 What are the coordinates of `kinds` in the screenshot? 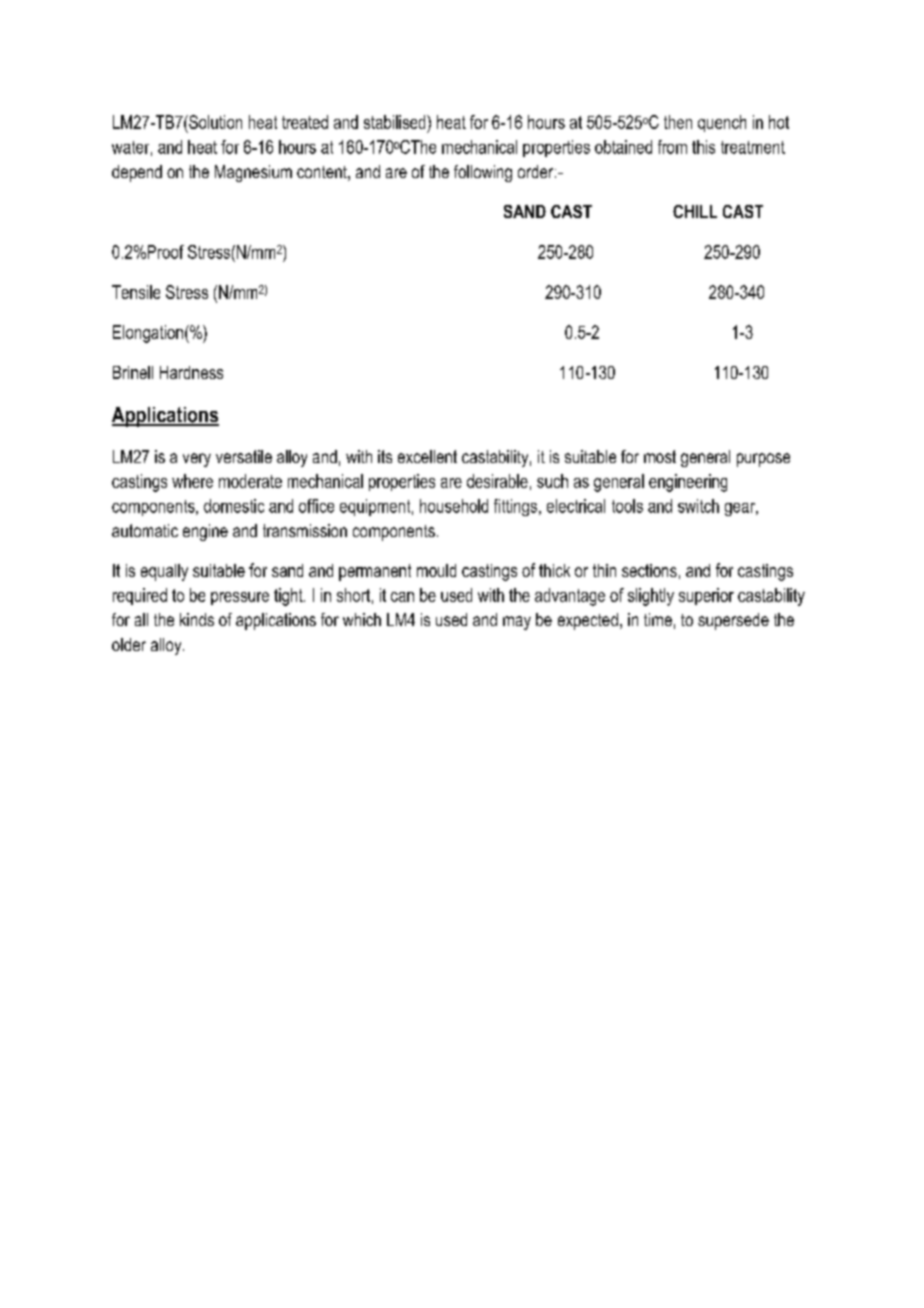 It's located at (197, 619).
